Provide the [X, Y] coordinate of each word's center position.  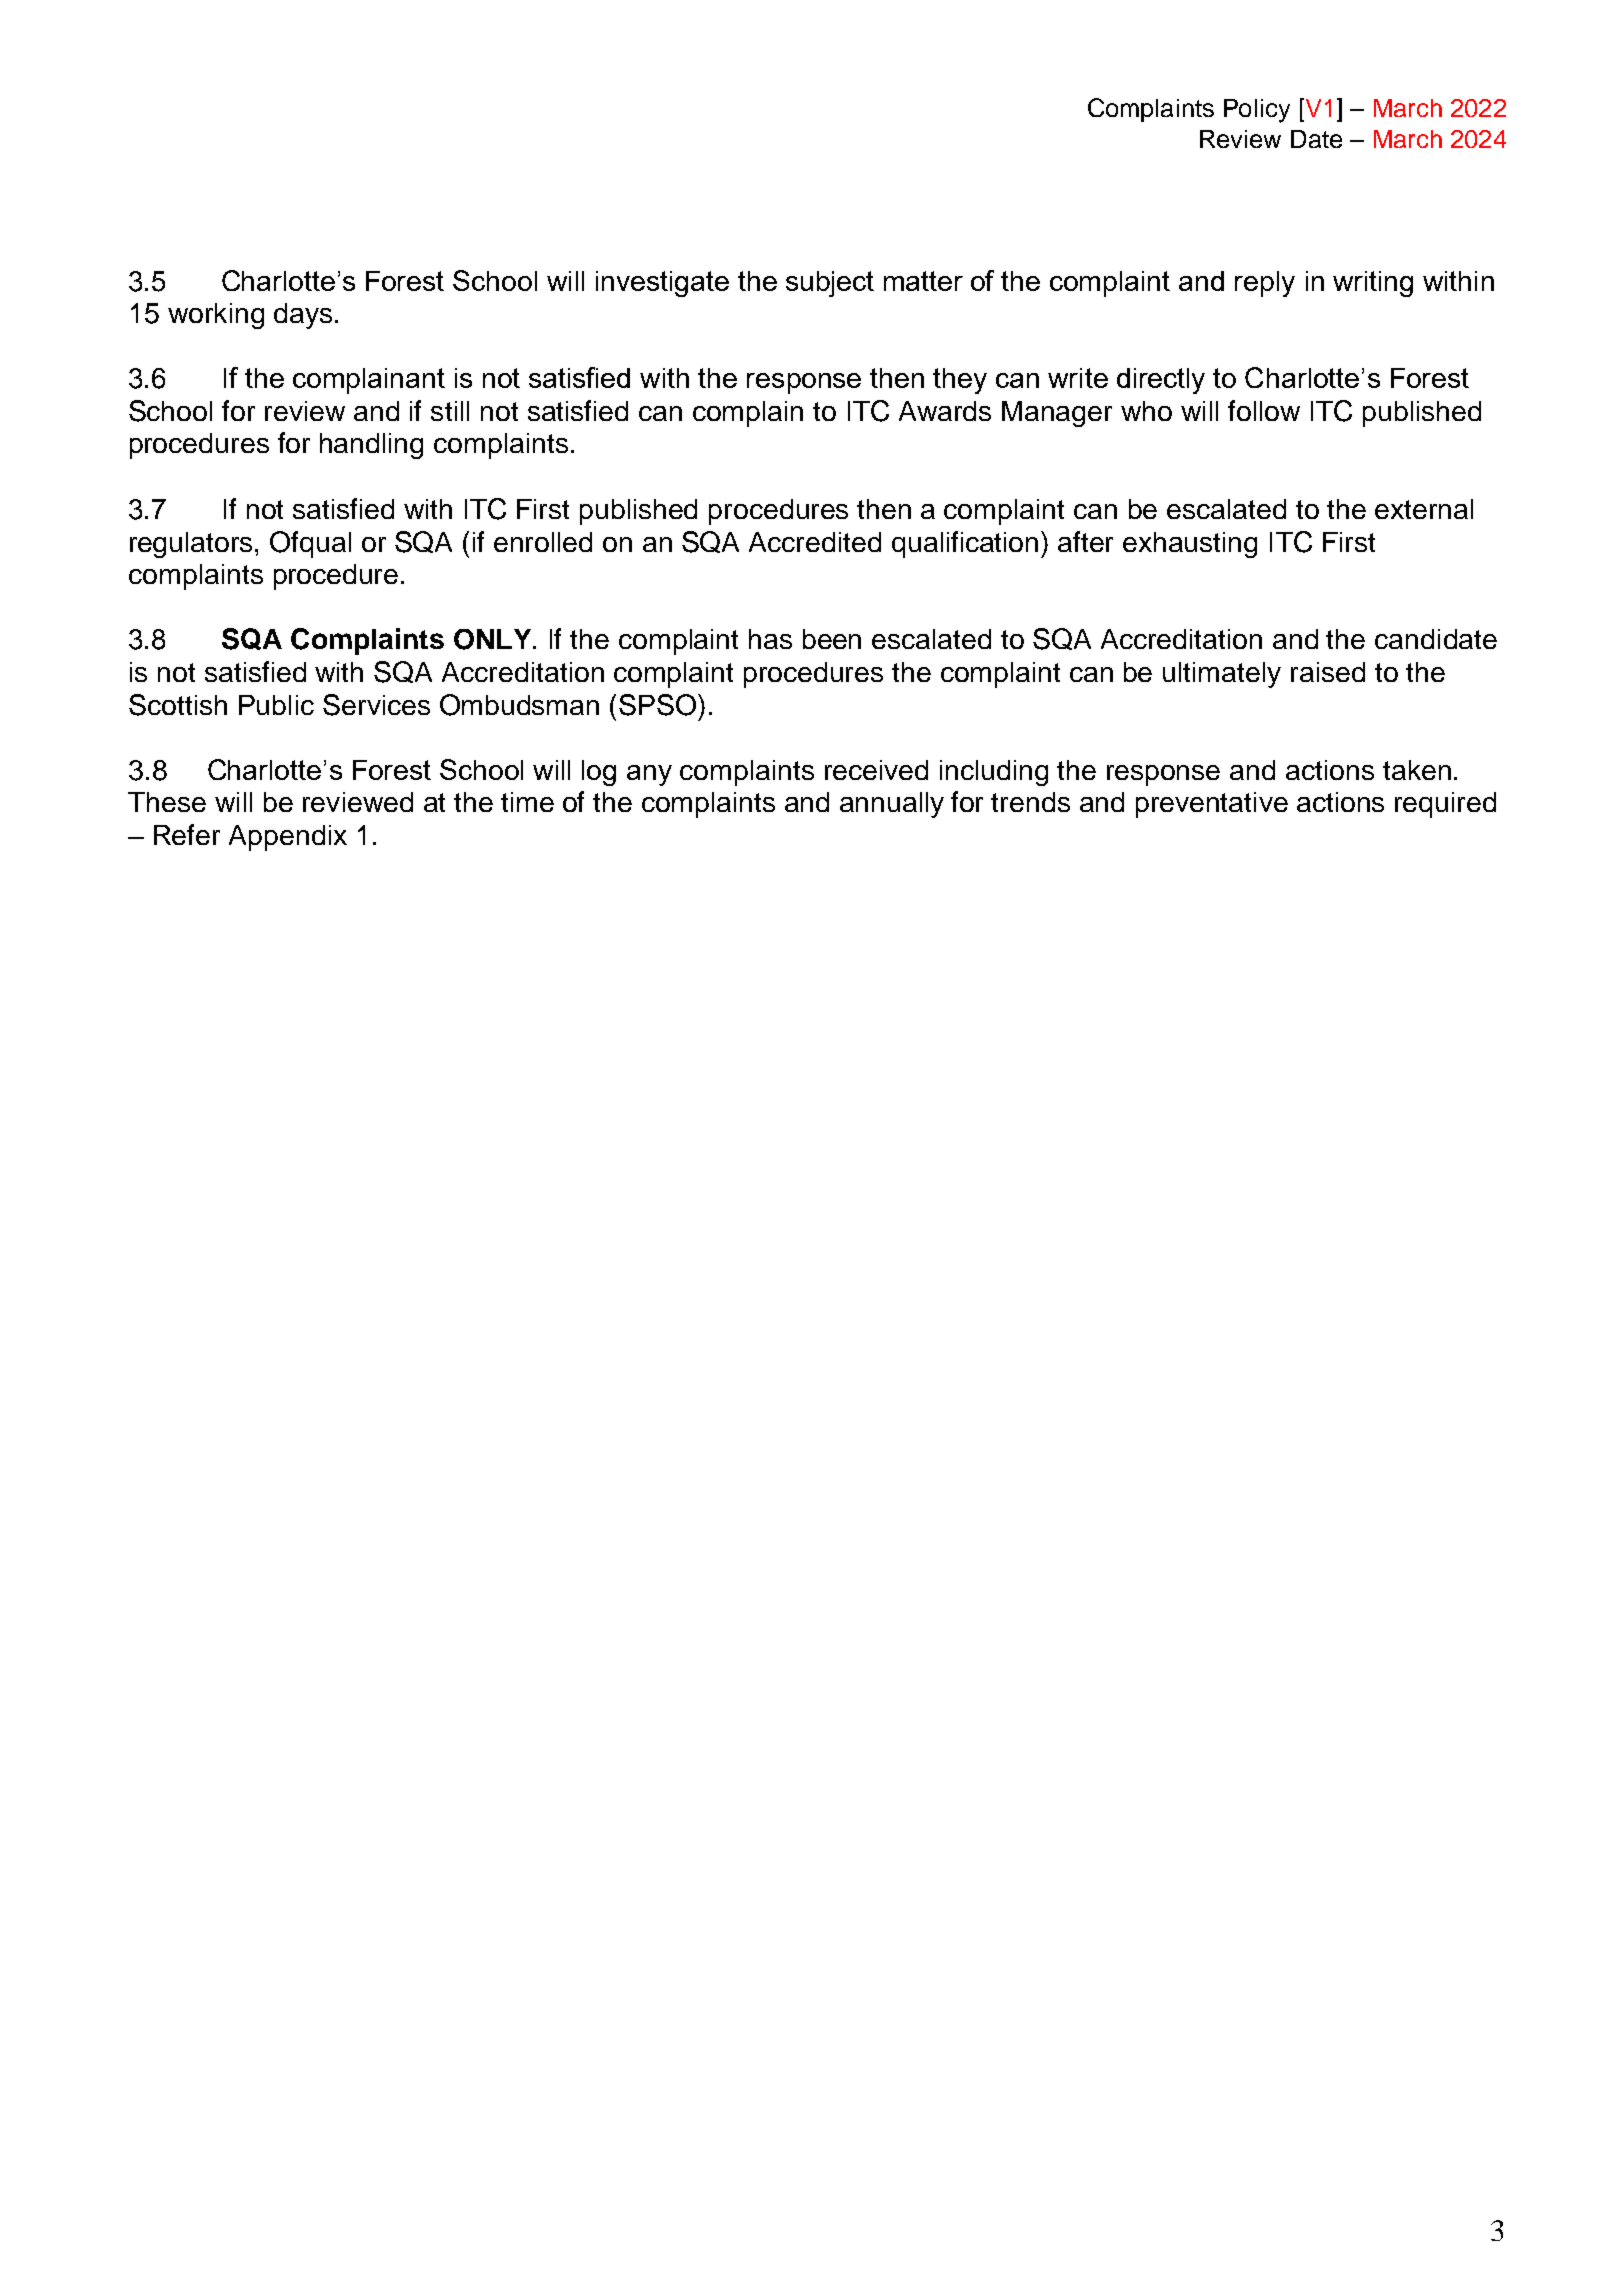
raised [1328, 672]
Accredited [815, 542]
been [832, 639]
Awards [945, 411]
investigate [662, 284]
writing [1373, 284]
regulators [193, 545]
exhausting [1190, 545]
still [450, 411]
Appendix [288, 838]
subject [830, 284]
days [303, 316]
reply [1265, 284]
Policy [1257, 111]
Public [276, 705]
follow [1264, 410]
